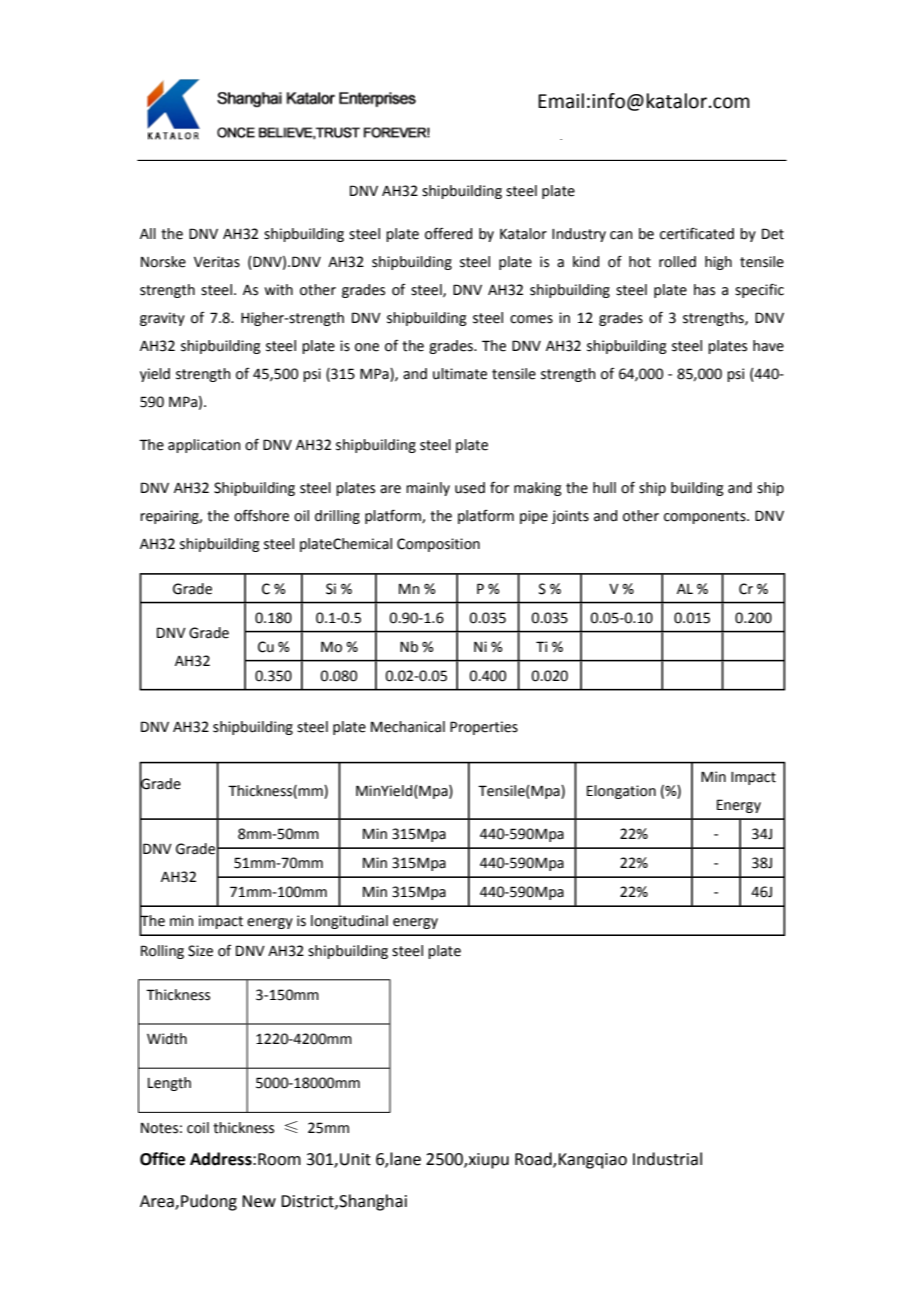 This document has height=1308, width=924. What do you see at coordinates (259, 1201) in the document?
I see `New` at bounding box center [259, 1201].
